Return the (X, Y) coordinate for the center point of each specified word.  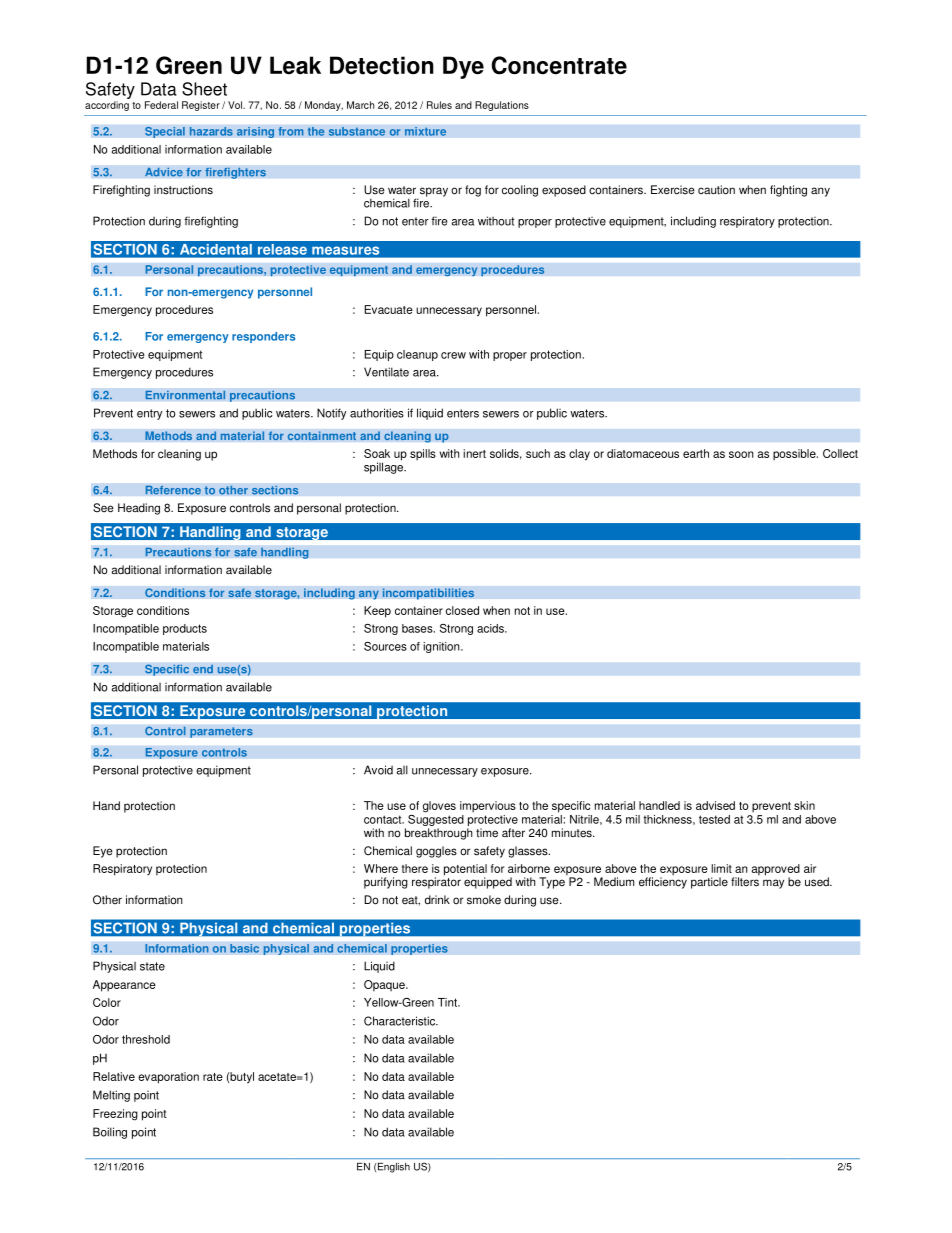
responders (263, 337)
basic (244, 948)
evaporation (168, 1078)
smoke (484, 900)
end (203, 669)
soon (741, 454)
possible (795, 455)
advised (715, 805)
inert (474, 453)
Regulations (502, 106)
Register (201, 106)
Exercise (673, 190)
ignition (442, 647)
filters (745, 882)
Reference (173, 490)
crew (453, 355)
